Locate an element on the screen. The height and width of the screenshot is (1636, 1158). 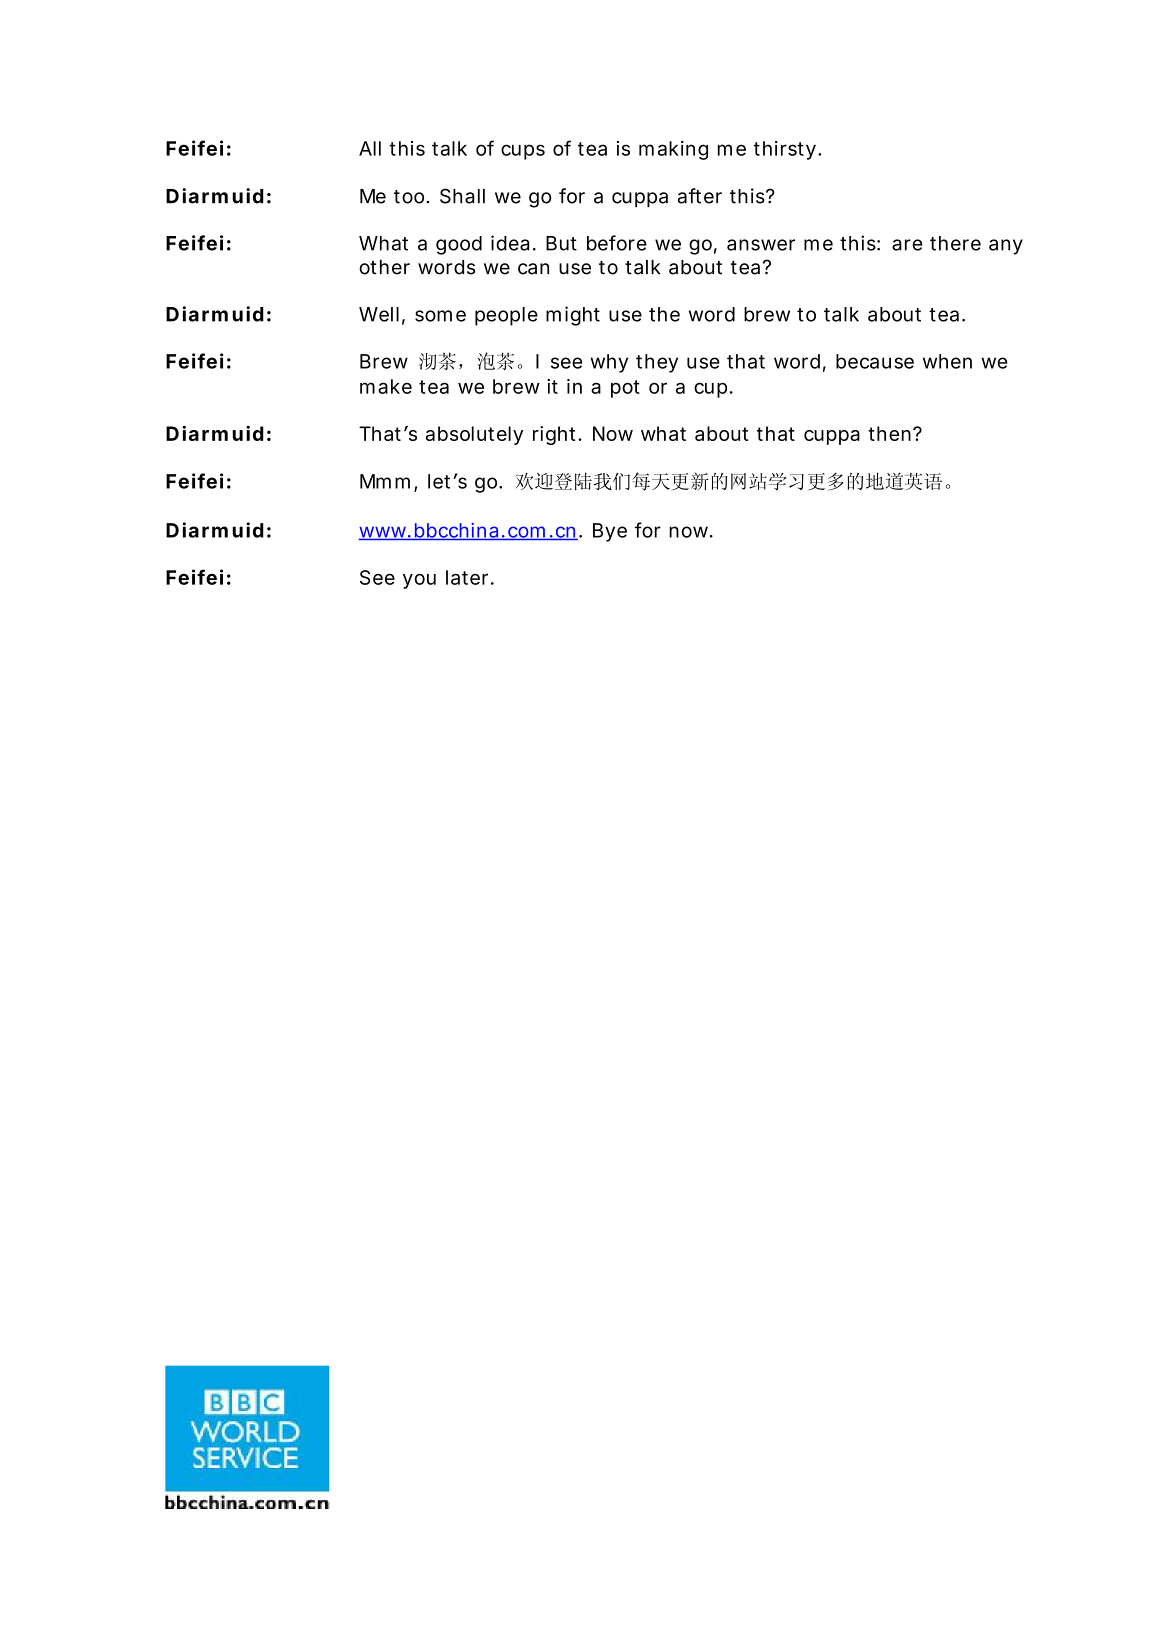
then is located at coordinates (891, 433).
